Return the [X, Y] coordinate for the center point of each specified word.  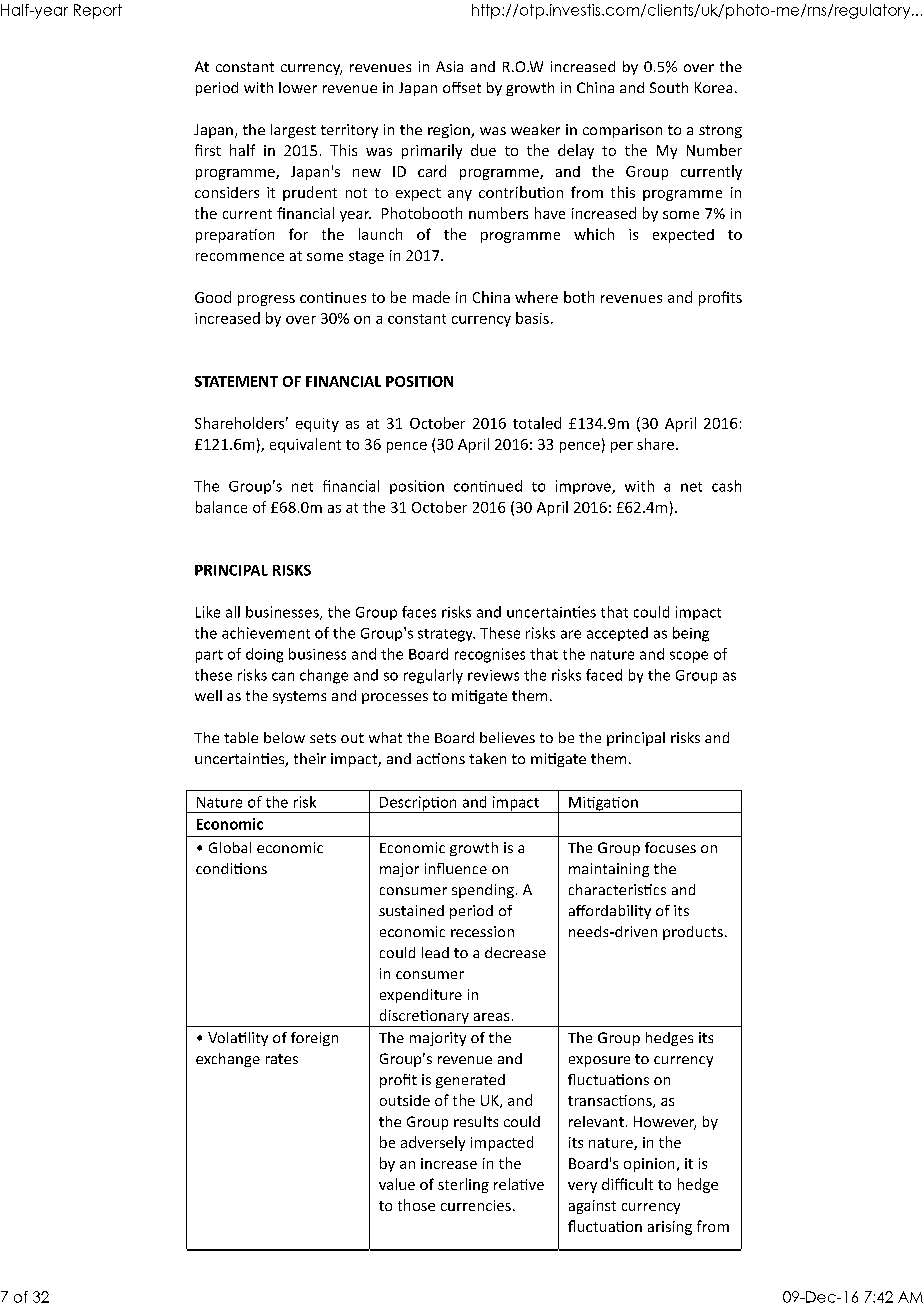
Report [98, 11]
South [669, 87]
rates [282, 1059]
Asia [449, 66]
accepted [617, 634]
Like [208, 612]
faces [419, 612]
